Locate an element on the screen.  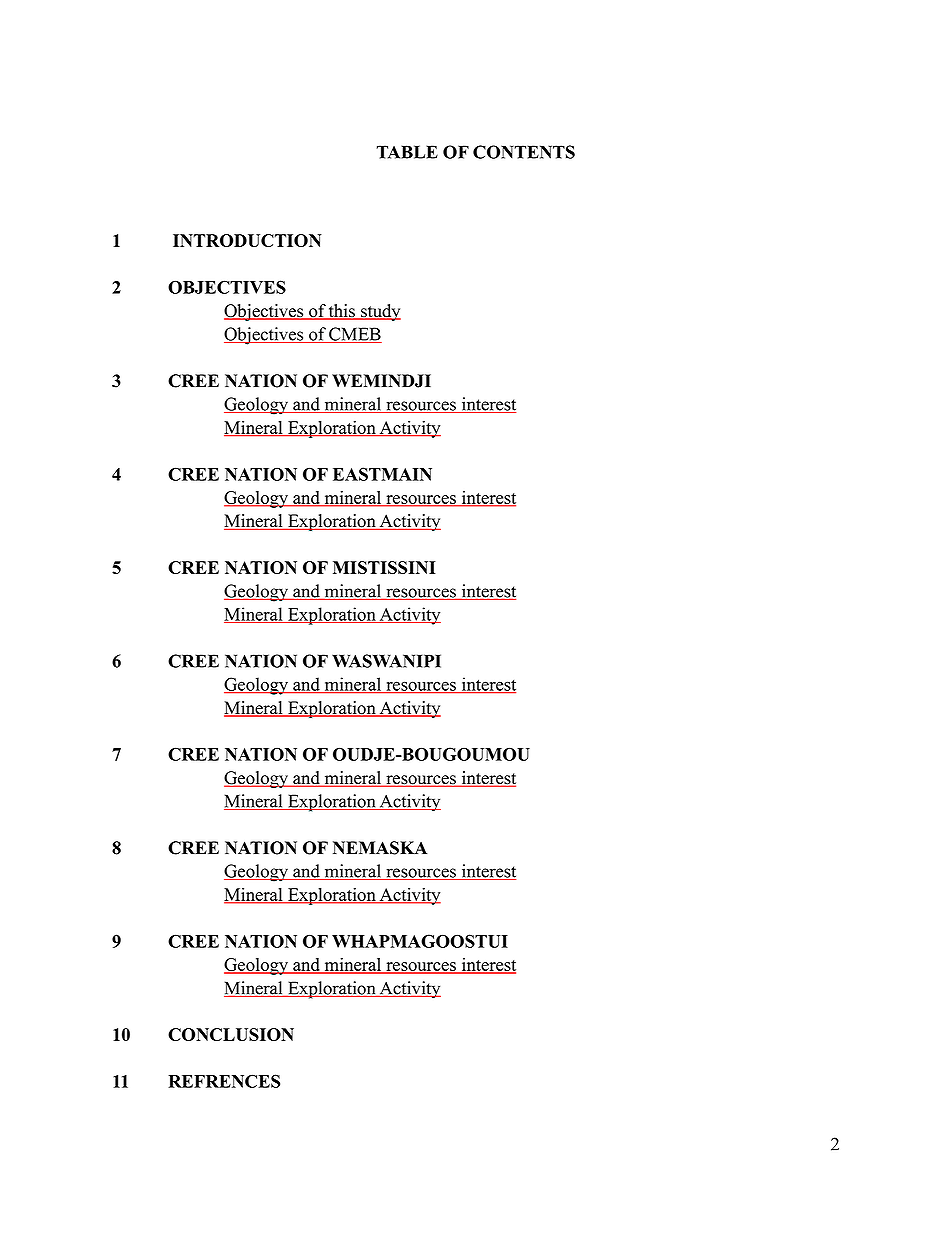
this is located at coordinates (342, 312).
